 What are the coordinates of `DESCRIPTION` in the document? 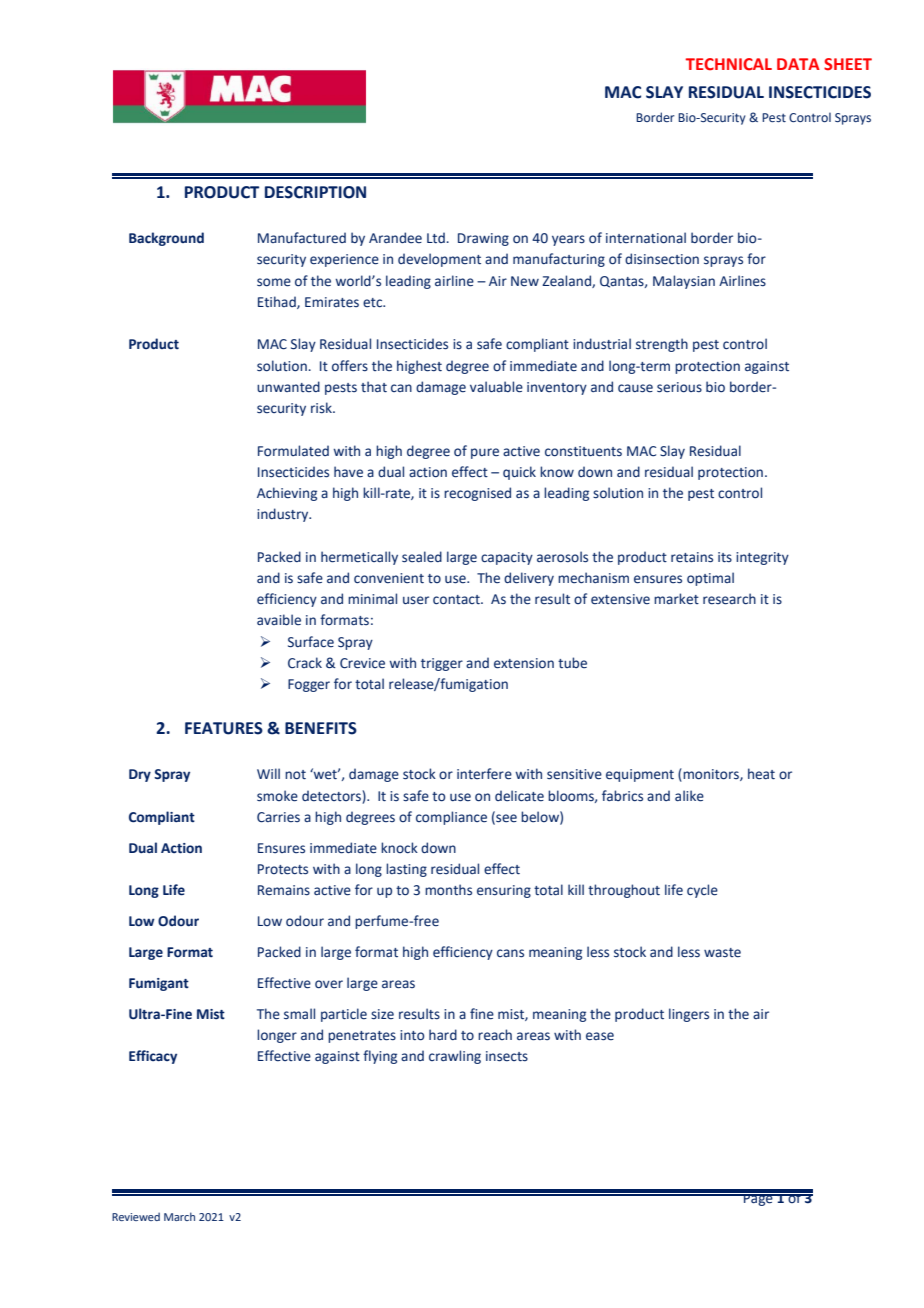 It's located at (315, 192).
